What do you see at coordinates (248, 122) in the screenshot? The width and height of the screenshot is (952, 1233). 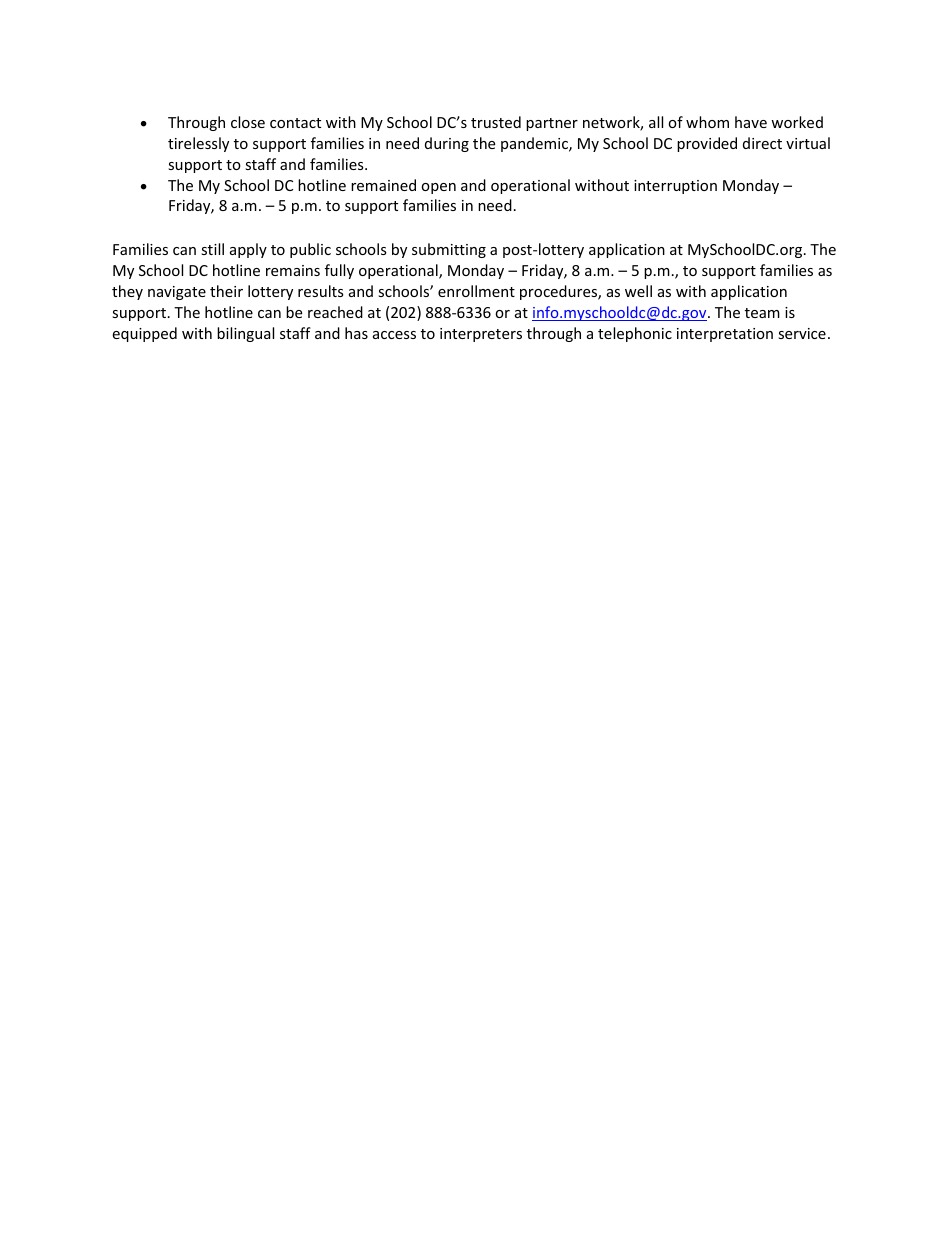 I see `close` at bounding box center [248, 122].
